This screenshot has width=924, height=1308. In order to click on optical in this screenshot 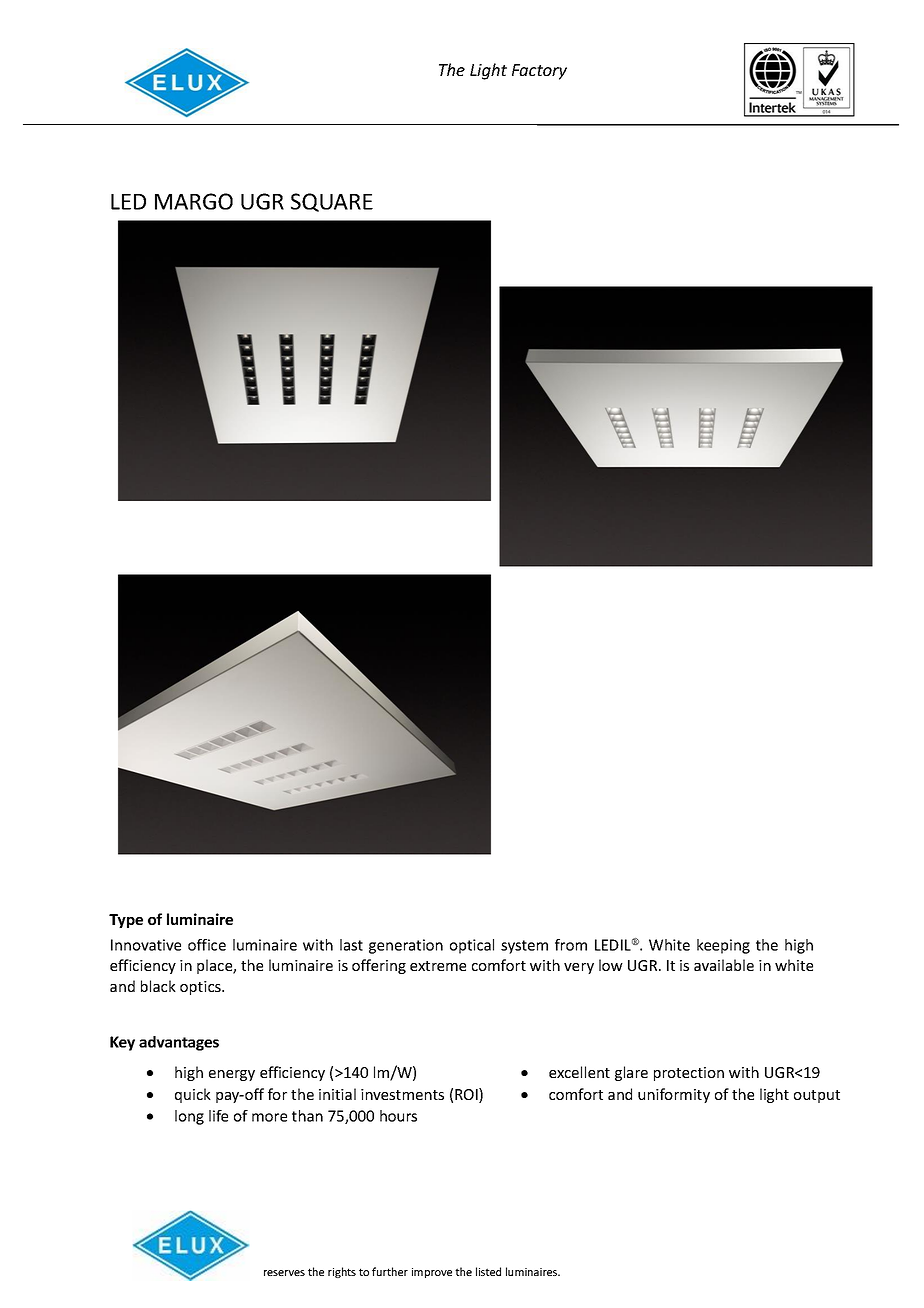, I will do `click(472, 946)`.
